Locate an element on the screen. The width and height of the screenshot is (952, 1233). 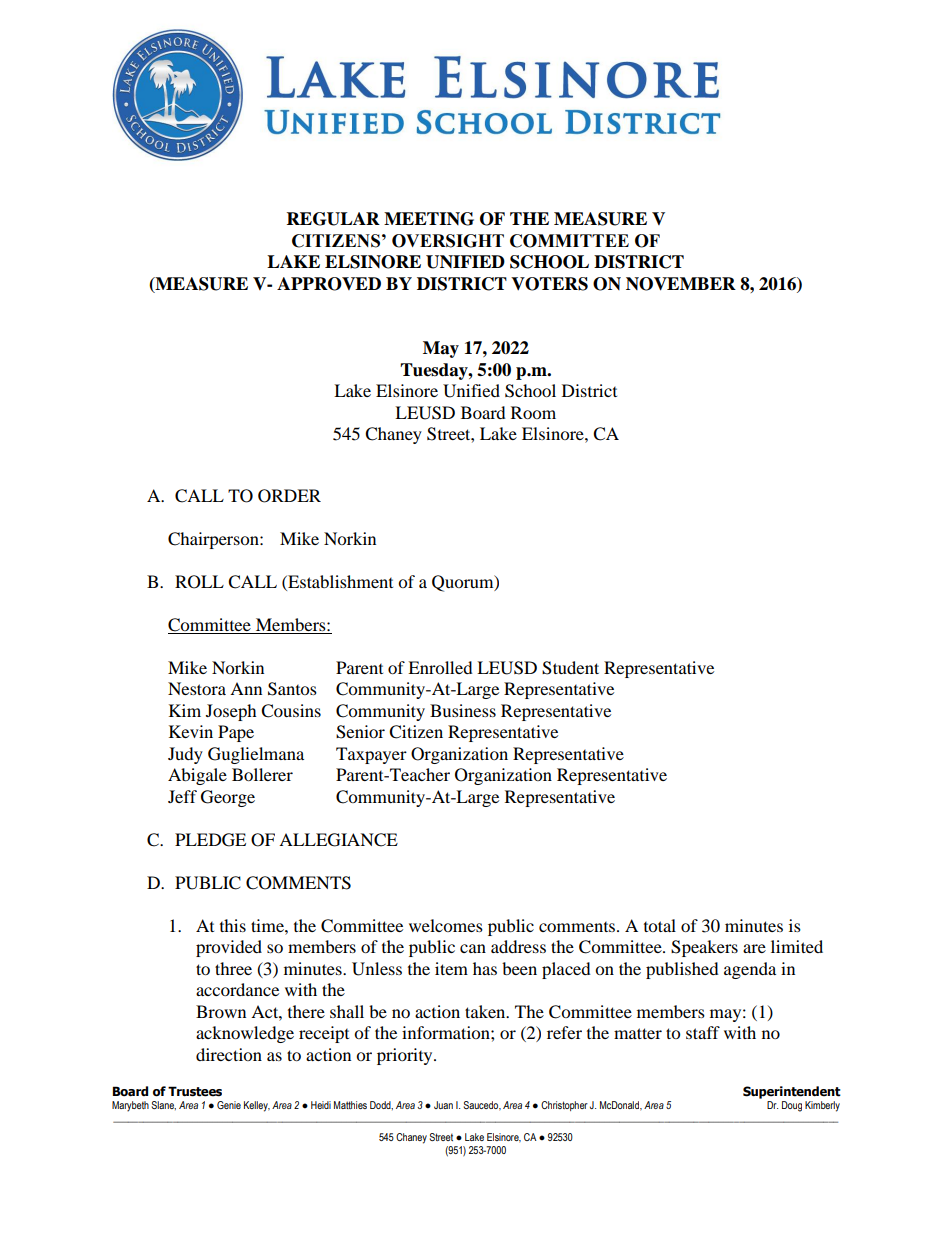
welcomes is located at coordinates (446, 925).
